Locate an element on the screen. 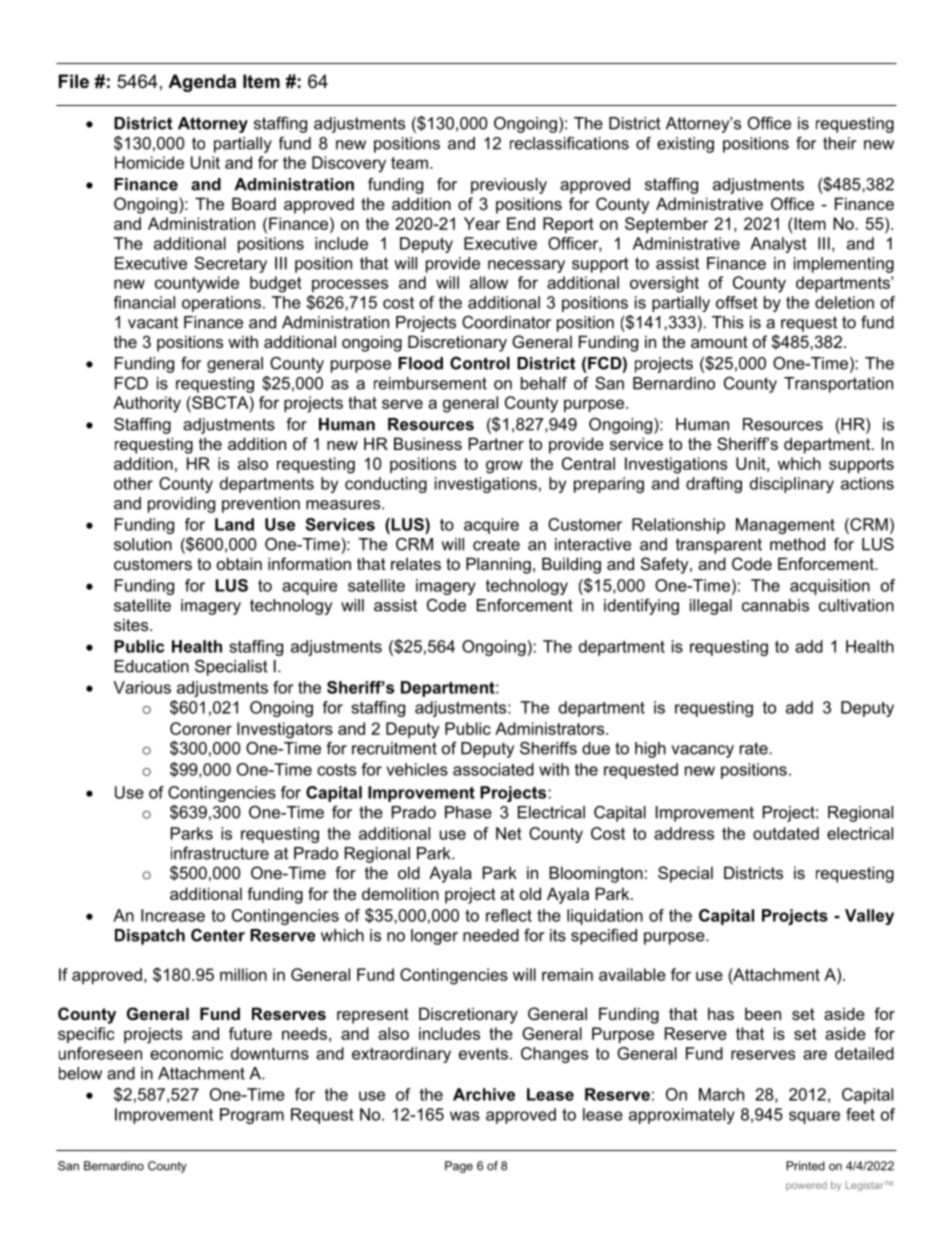 This screenshot has height=1233, width=952. sites is located at coordinates (132, 624).
